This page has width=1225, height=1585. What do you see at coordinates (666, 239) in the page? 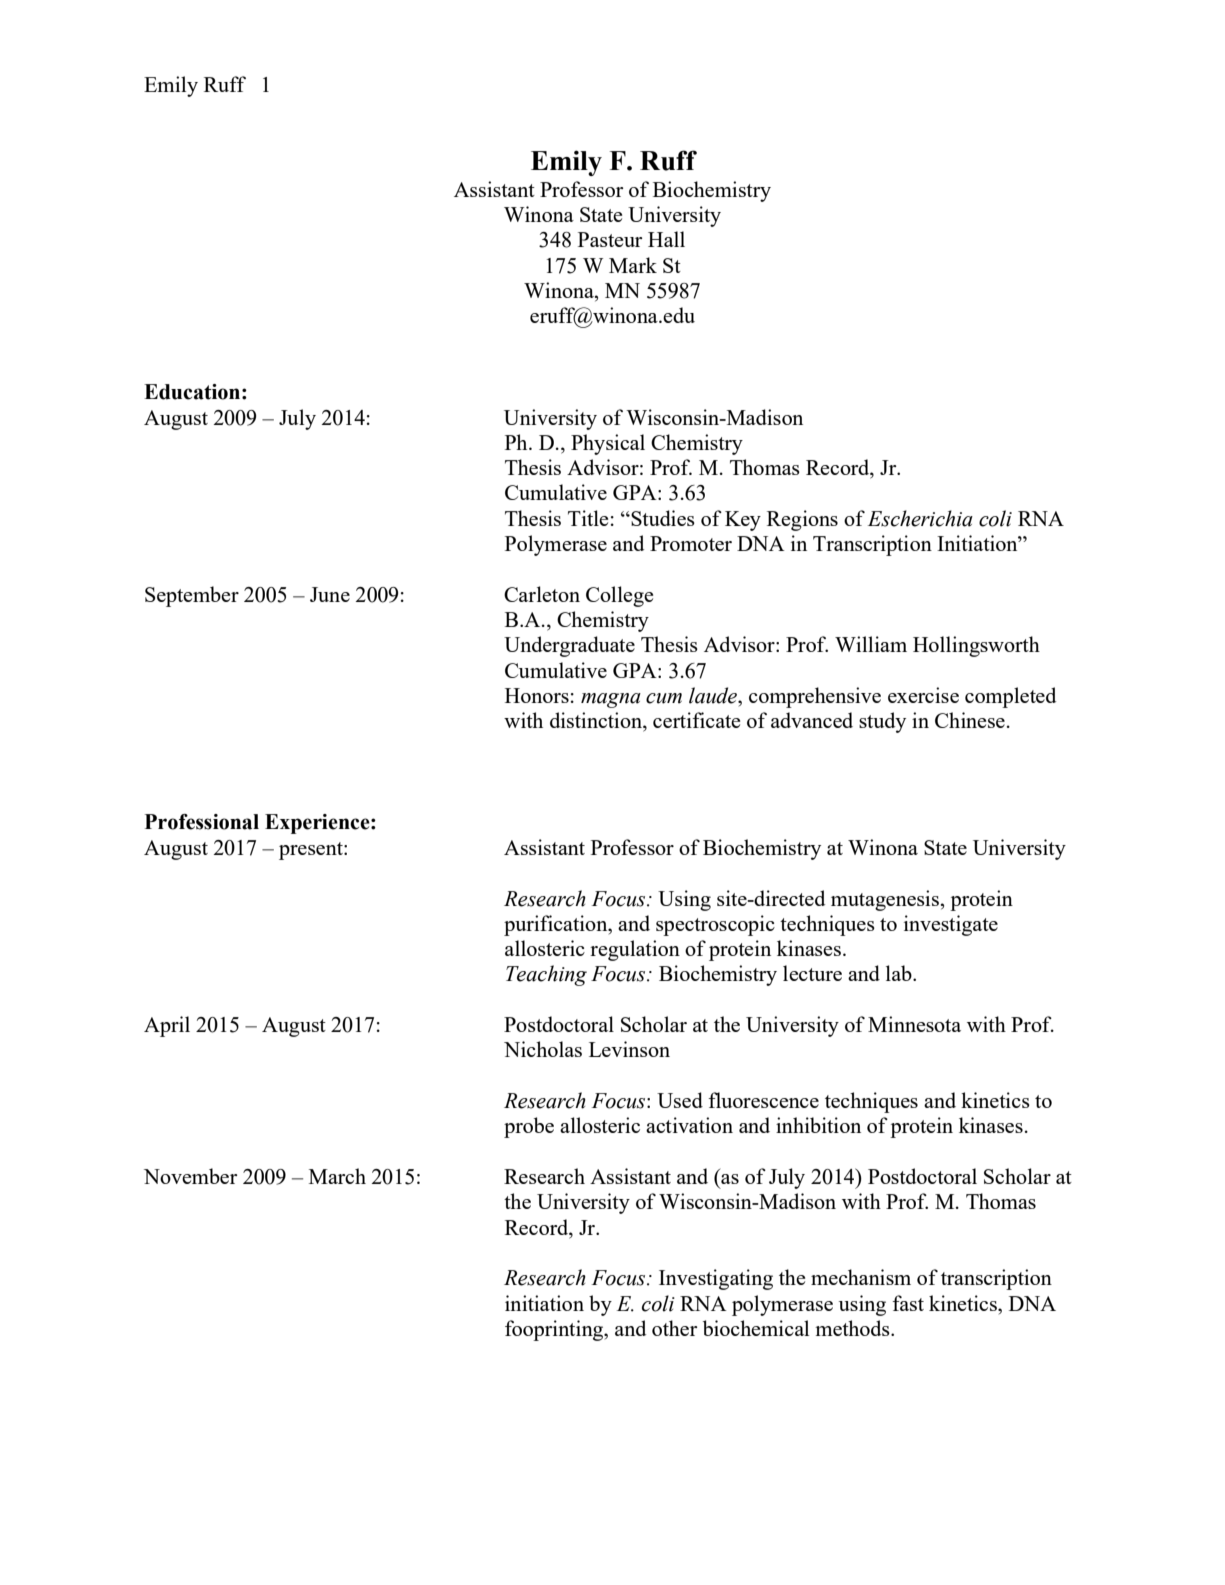
I see `Hall` at bounding box center [666, 239].
